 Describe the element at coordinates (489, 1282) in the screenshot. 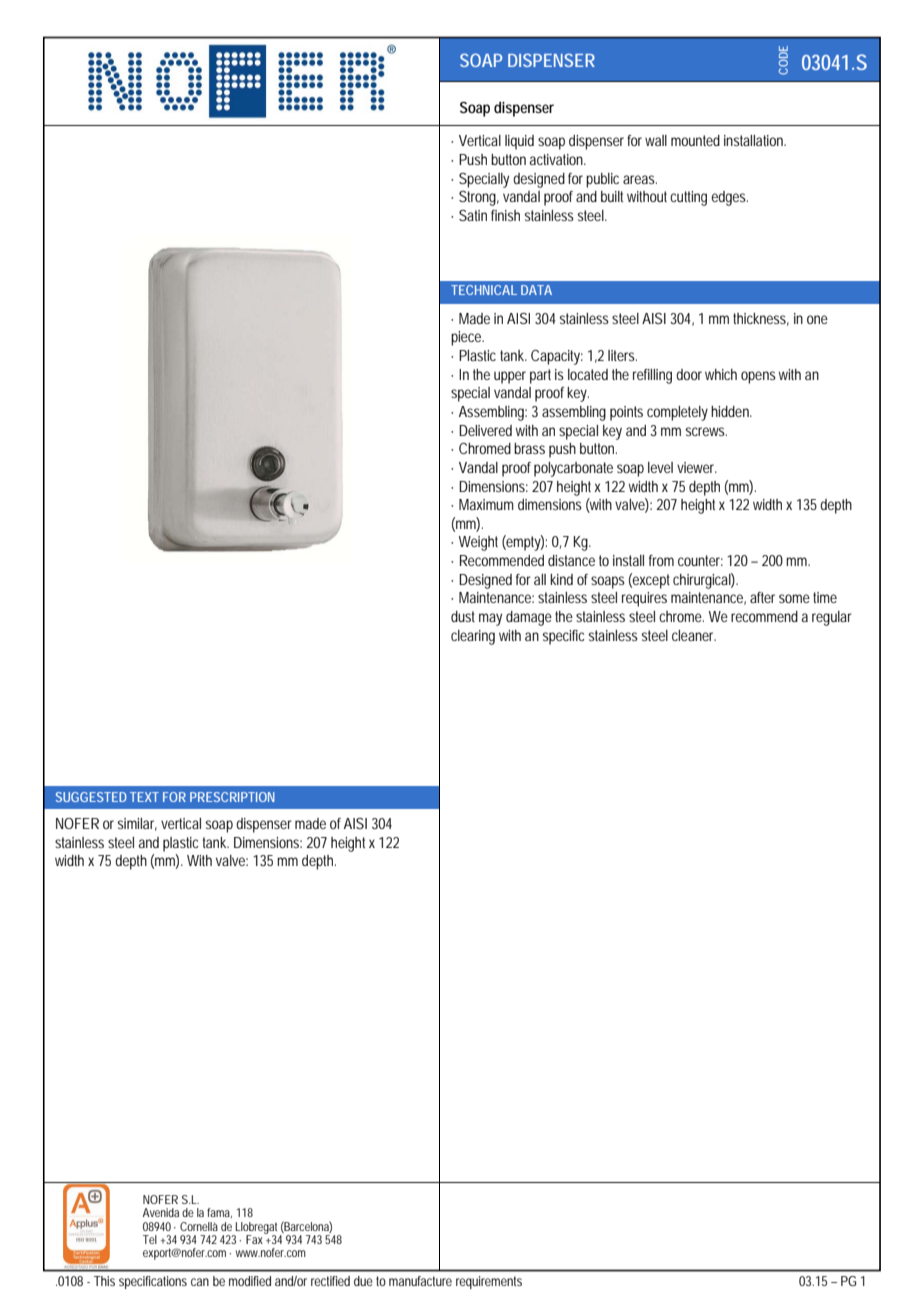

I see `requirements` at that location.
